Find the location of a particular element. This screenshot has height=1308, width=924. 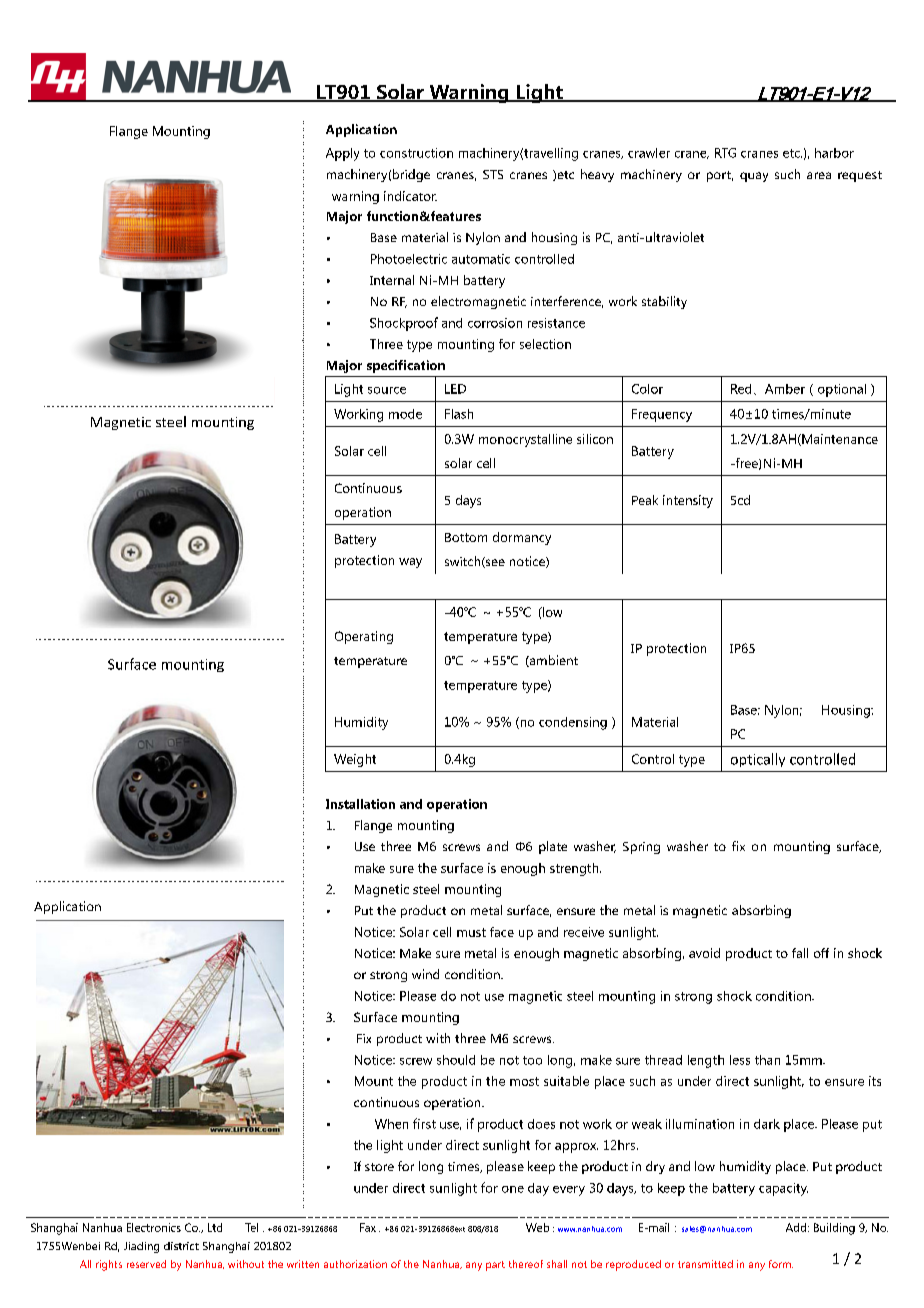

Ltd is located at coordinates (215, 1227).
